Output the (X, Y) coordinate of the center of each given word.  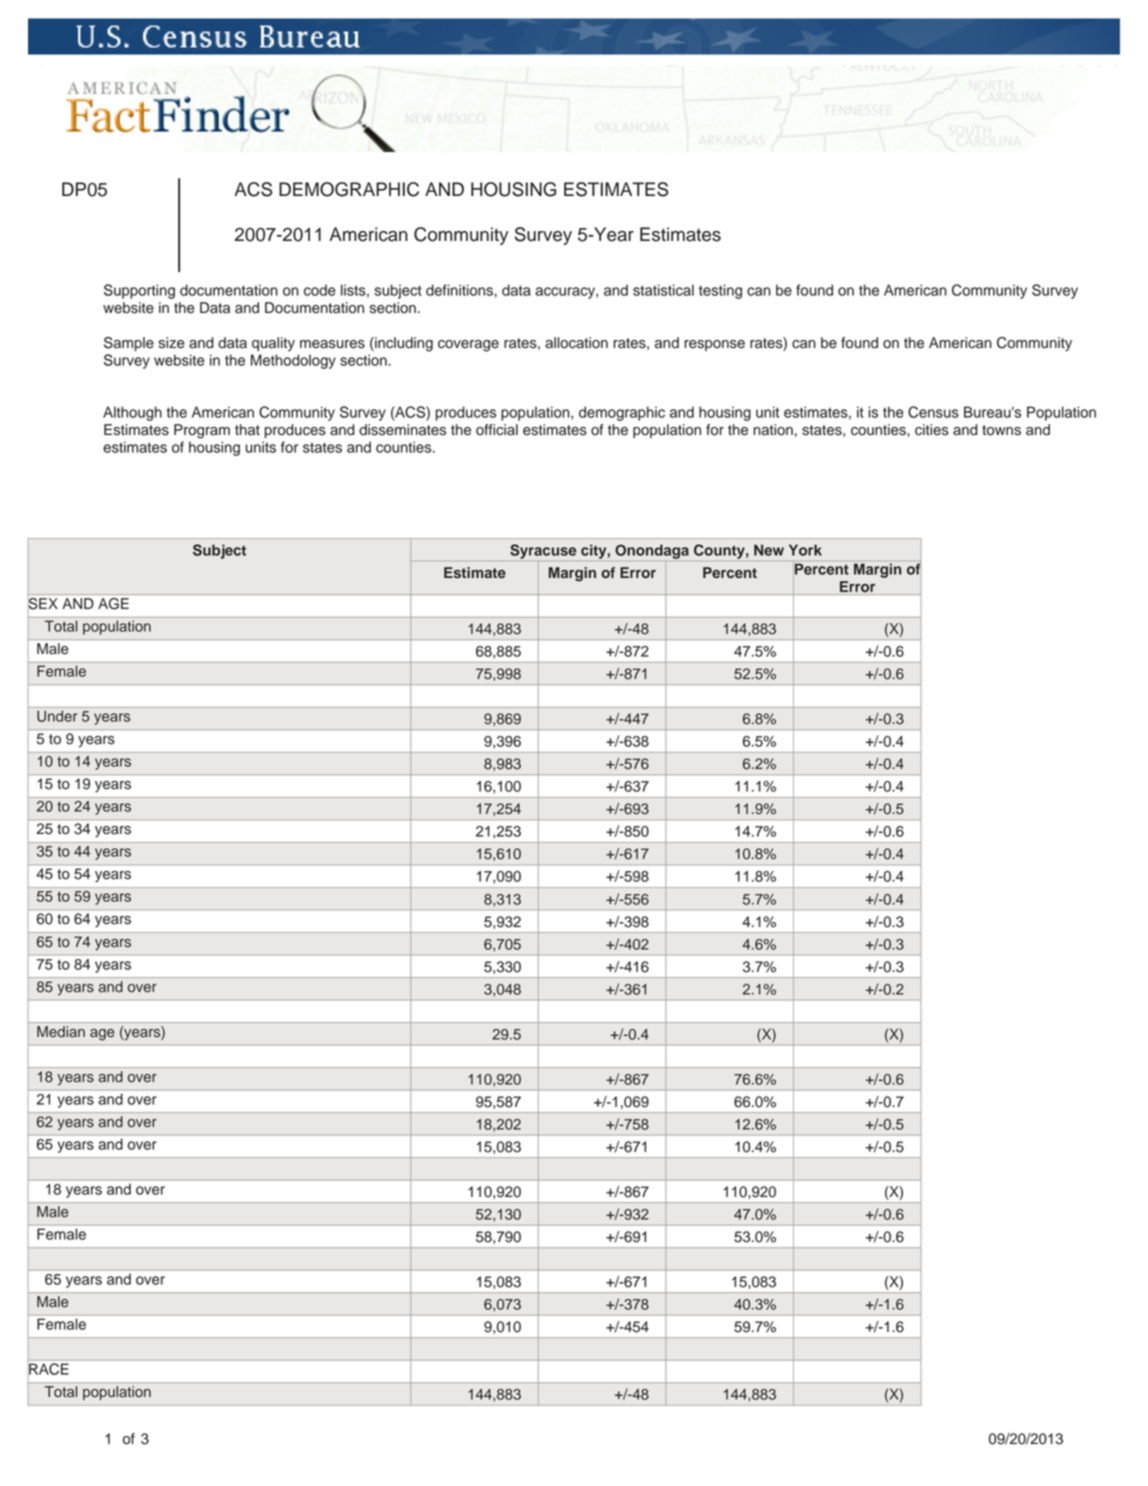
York (805, 550)
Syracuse (543, 551)
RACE (49, 1369)
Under (57, 716)
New (769, 550)
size (172, 343)
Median (61, 1032)
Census (933, 412)
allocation (576, 343)
